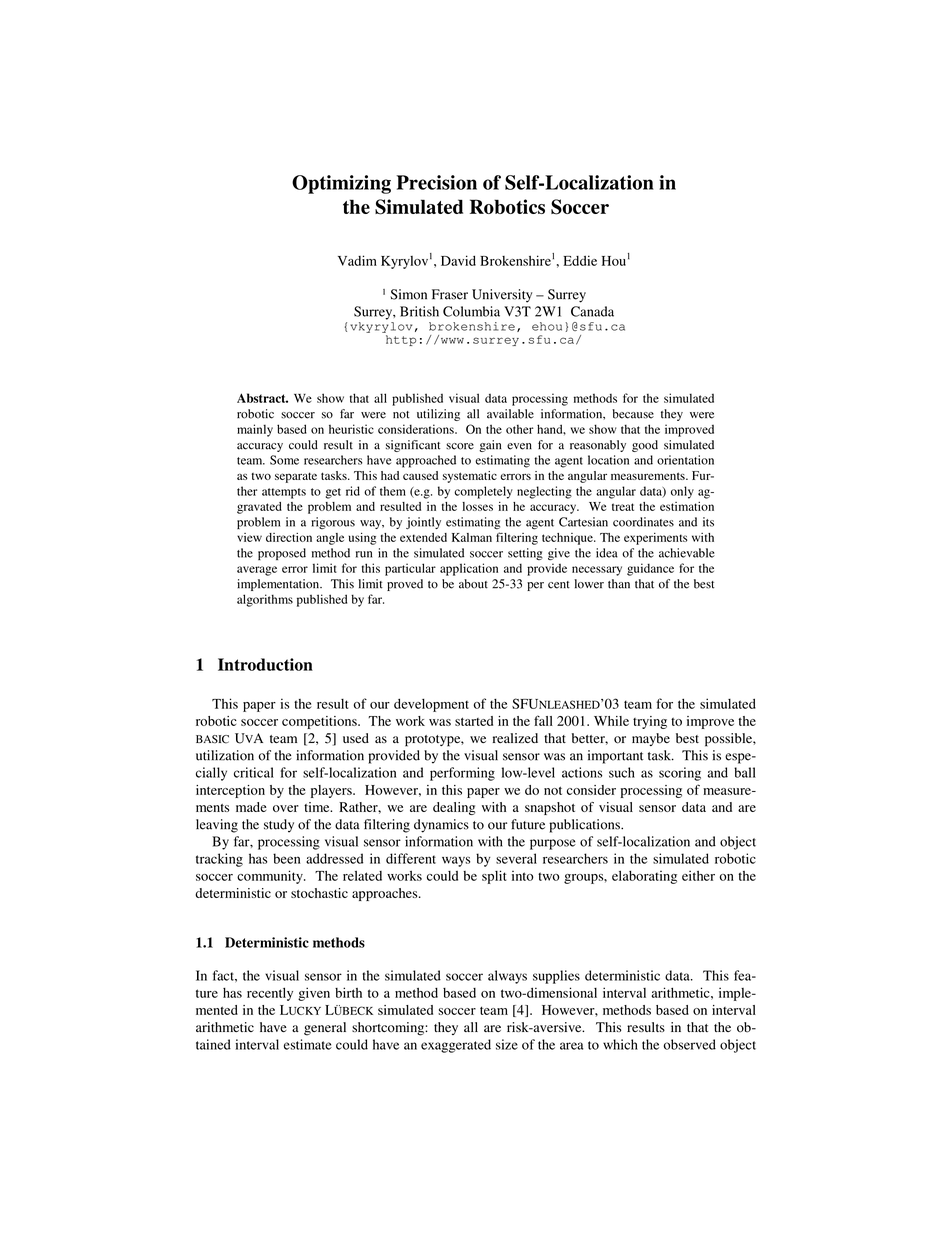  Describe the element at coordinates (436, 182) in the document. I see `Precision` at that location.
